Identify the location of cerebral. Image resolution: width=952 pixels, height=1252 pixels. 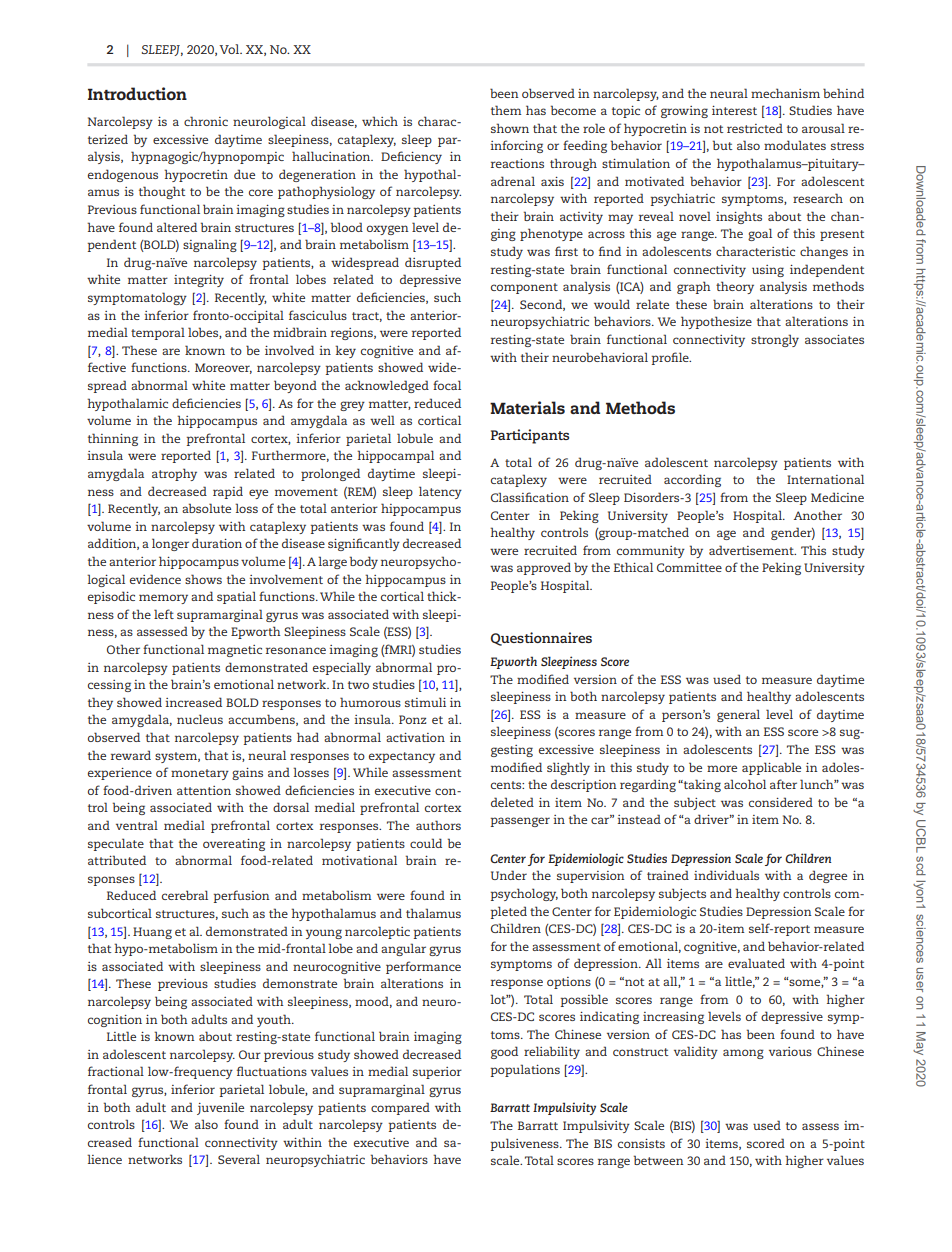
(185, 895).
